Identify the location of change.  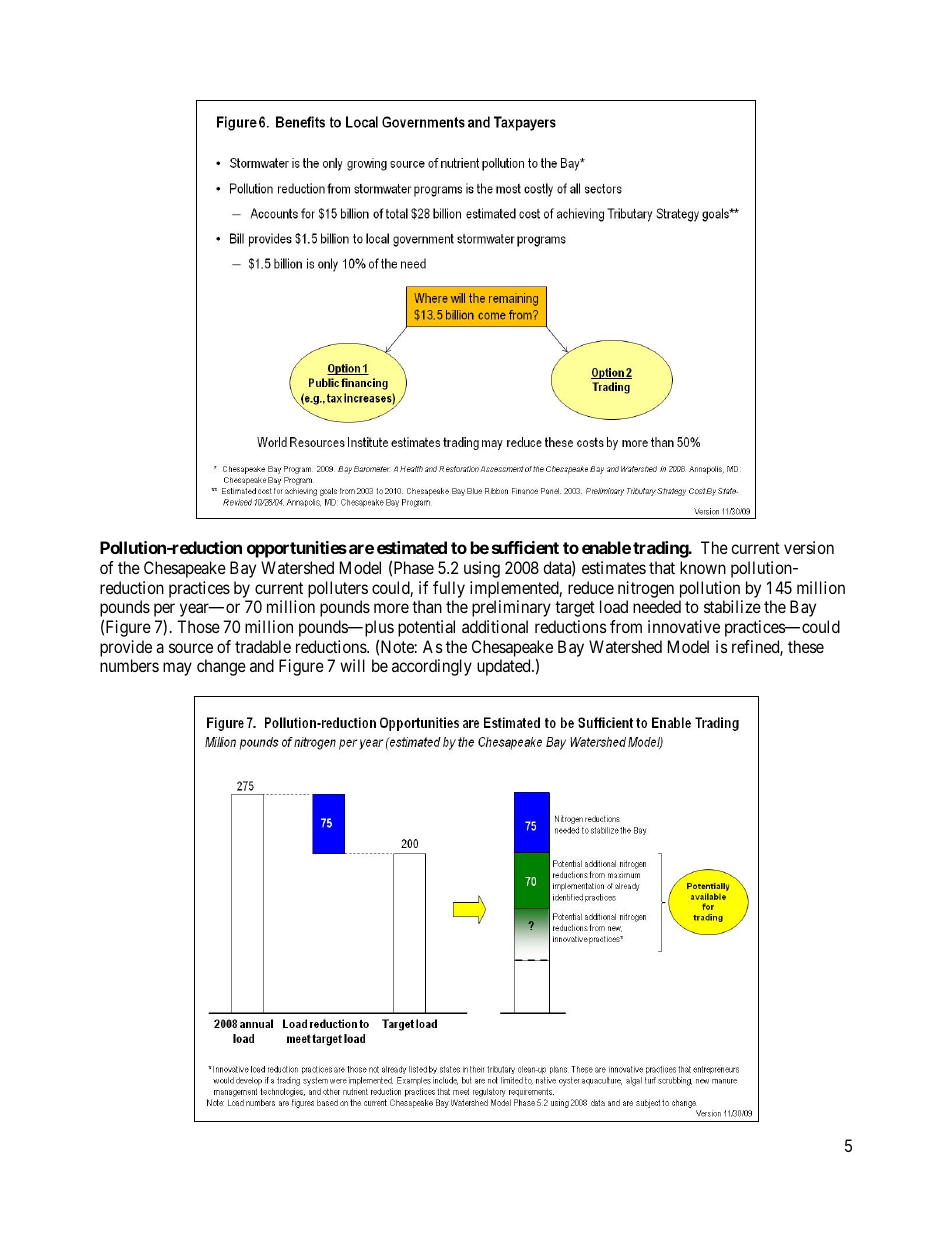
(221, 667).
